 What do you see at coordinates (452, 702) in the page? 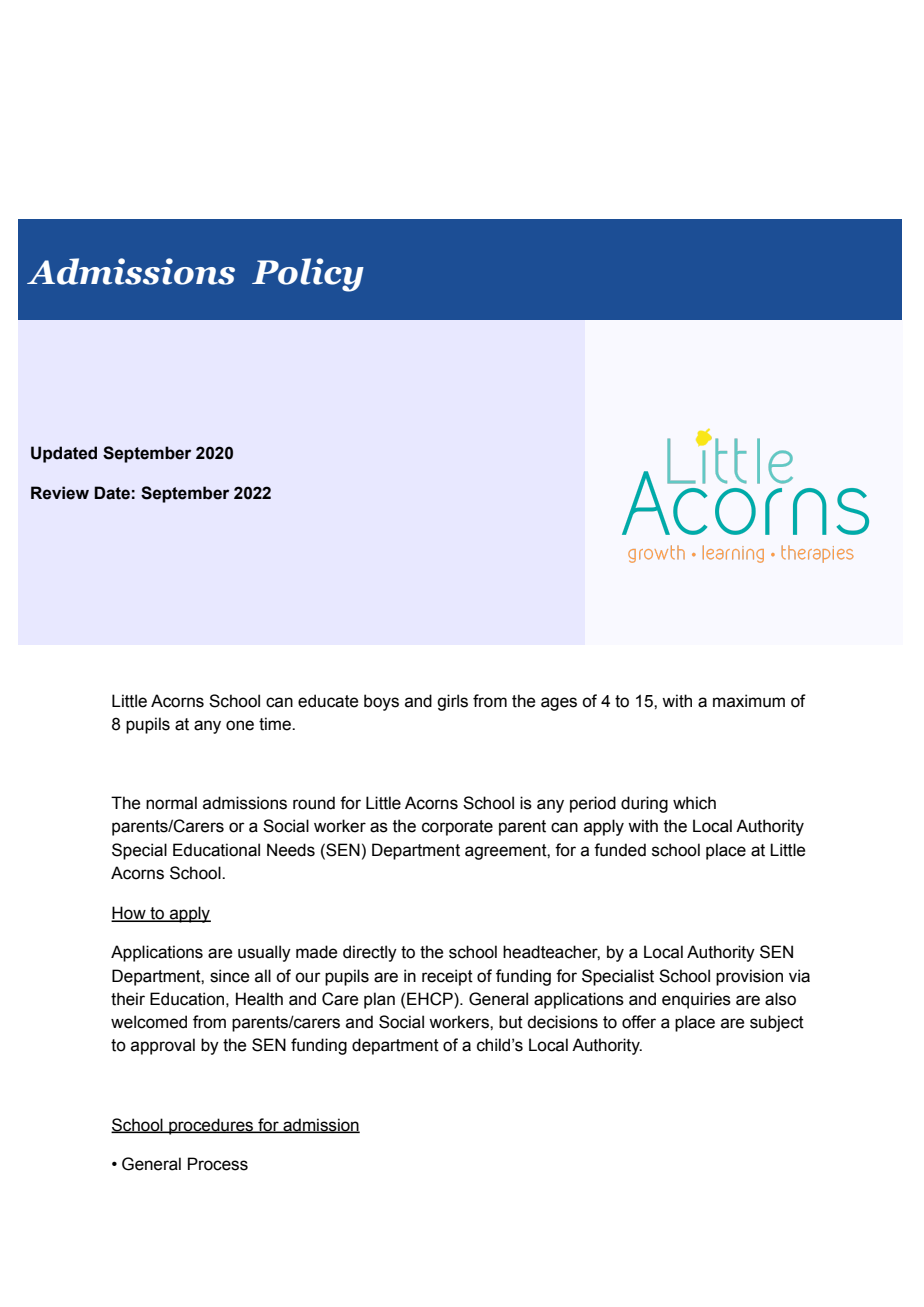
I see `girls` at bounding box center [452, 702].
